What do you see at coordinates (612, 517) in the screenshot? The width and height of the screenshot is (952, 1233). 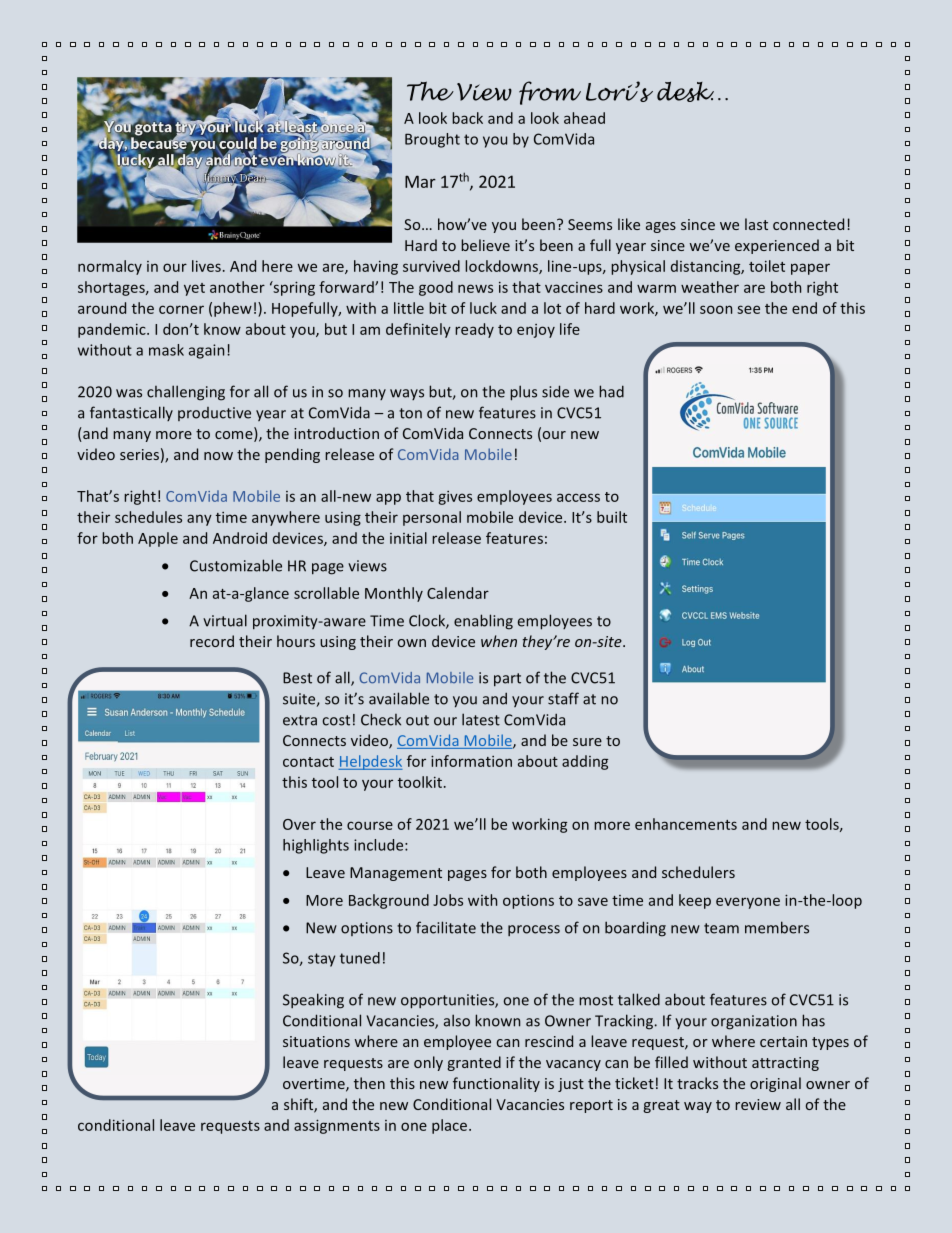 I see `built` at bounding box center [612, 517].
